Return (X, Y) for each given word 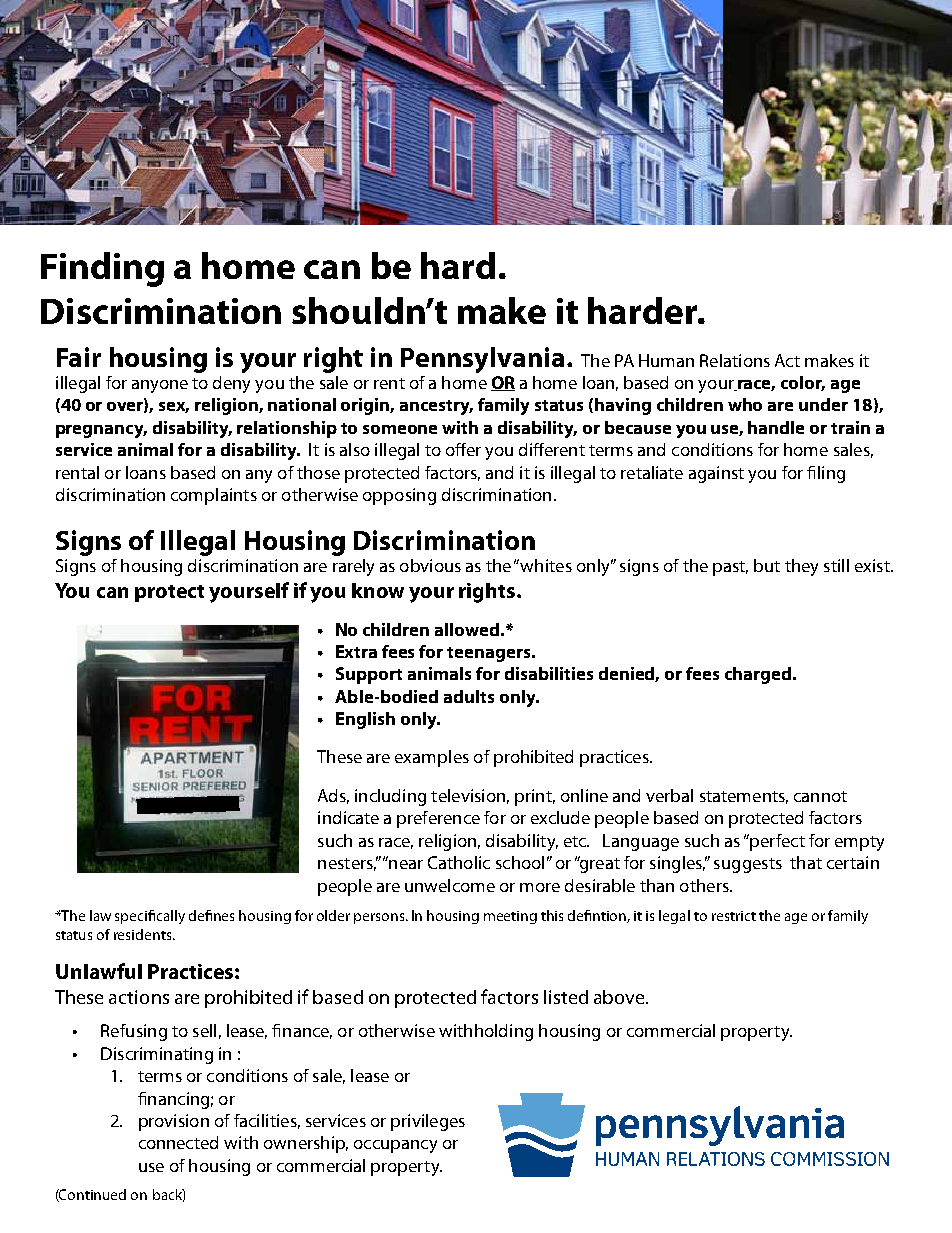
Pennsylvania (482, 360)
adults (469, 696)
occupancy (395, 1146)
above (620, 997)
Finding (102, 269)
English (365, 720)
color (803, 383)
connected (178, 1142)
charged (759, 675)
